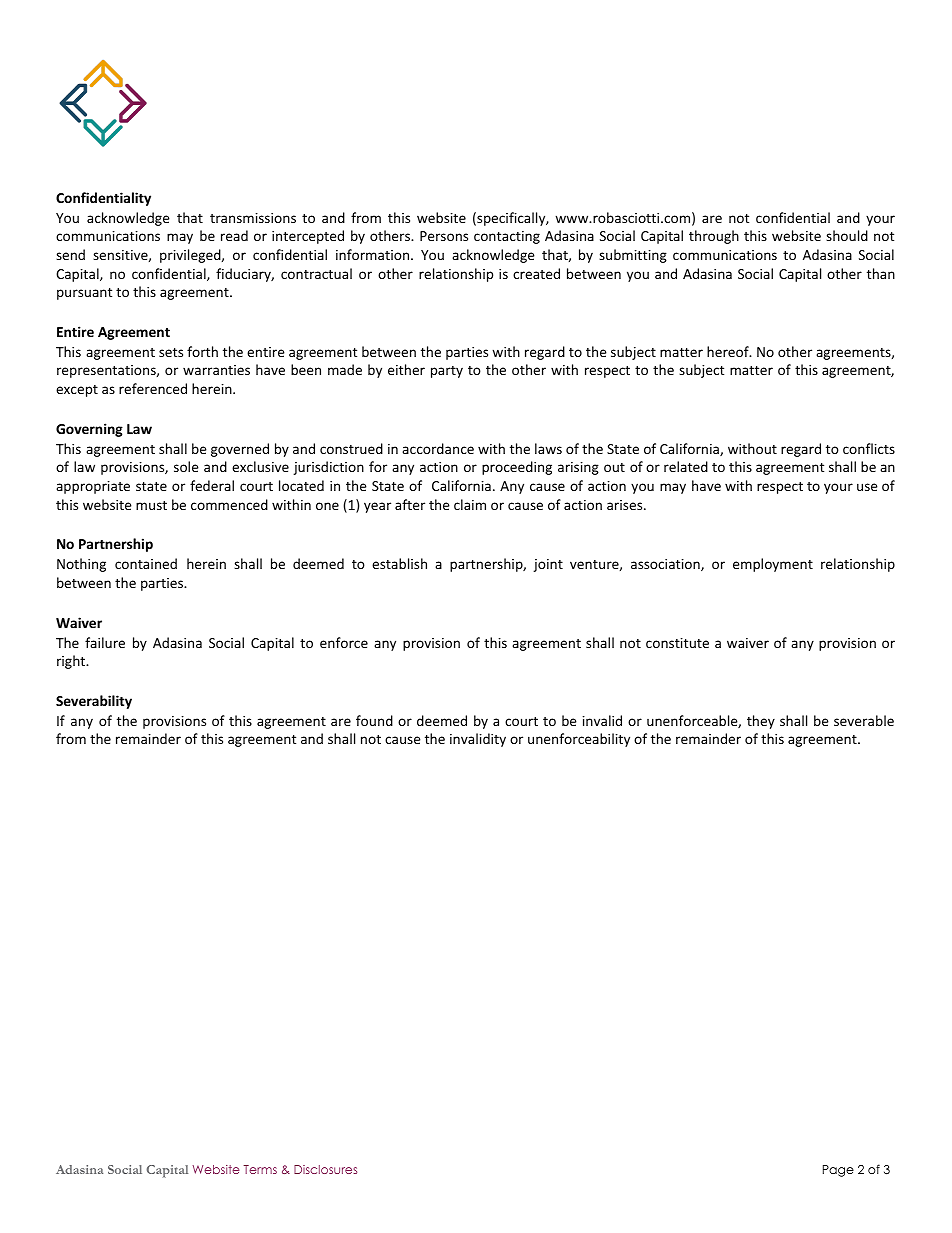  I want to click on Severability, so click(94, 702).
